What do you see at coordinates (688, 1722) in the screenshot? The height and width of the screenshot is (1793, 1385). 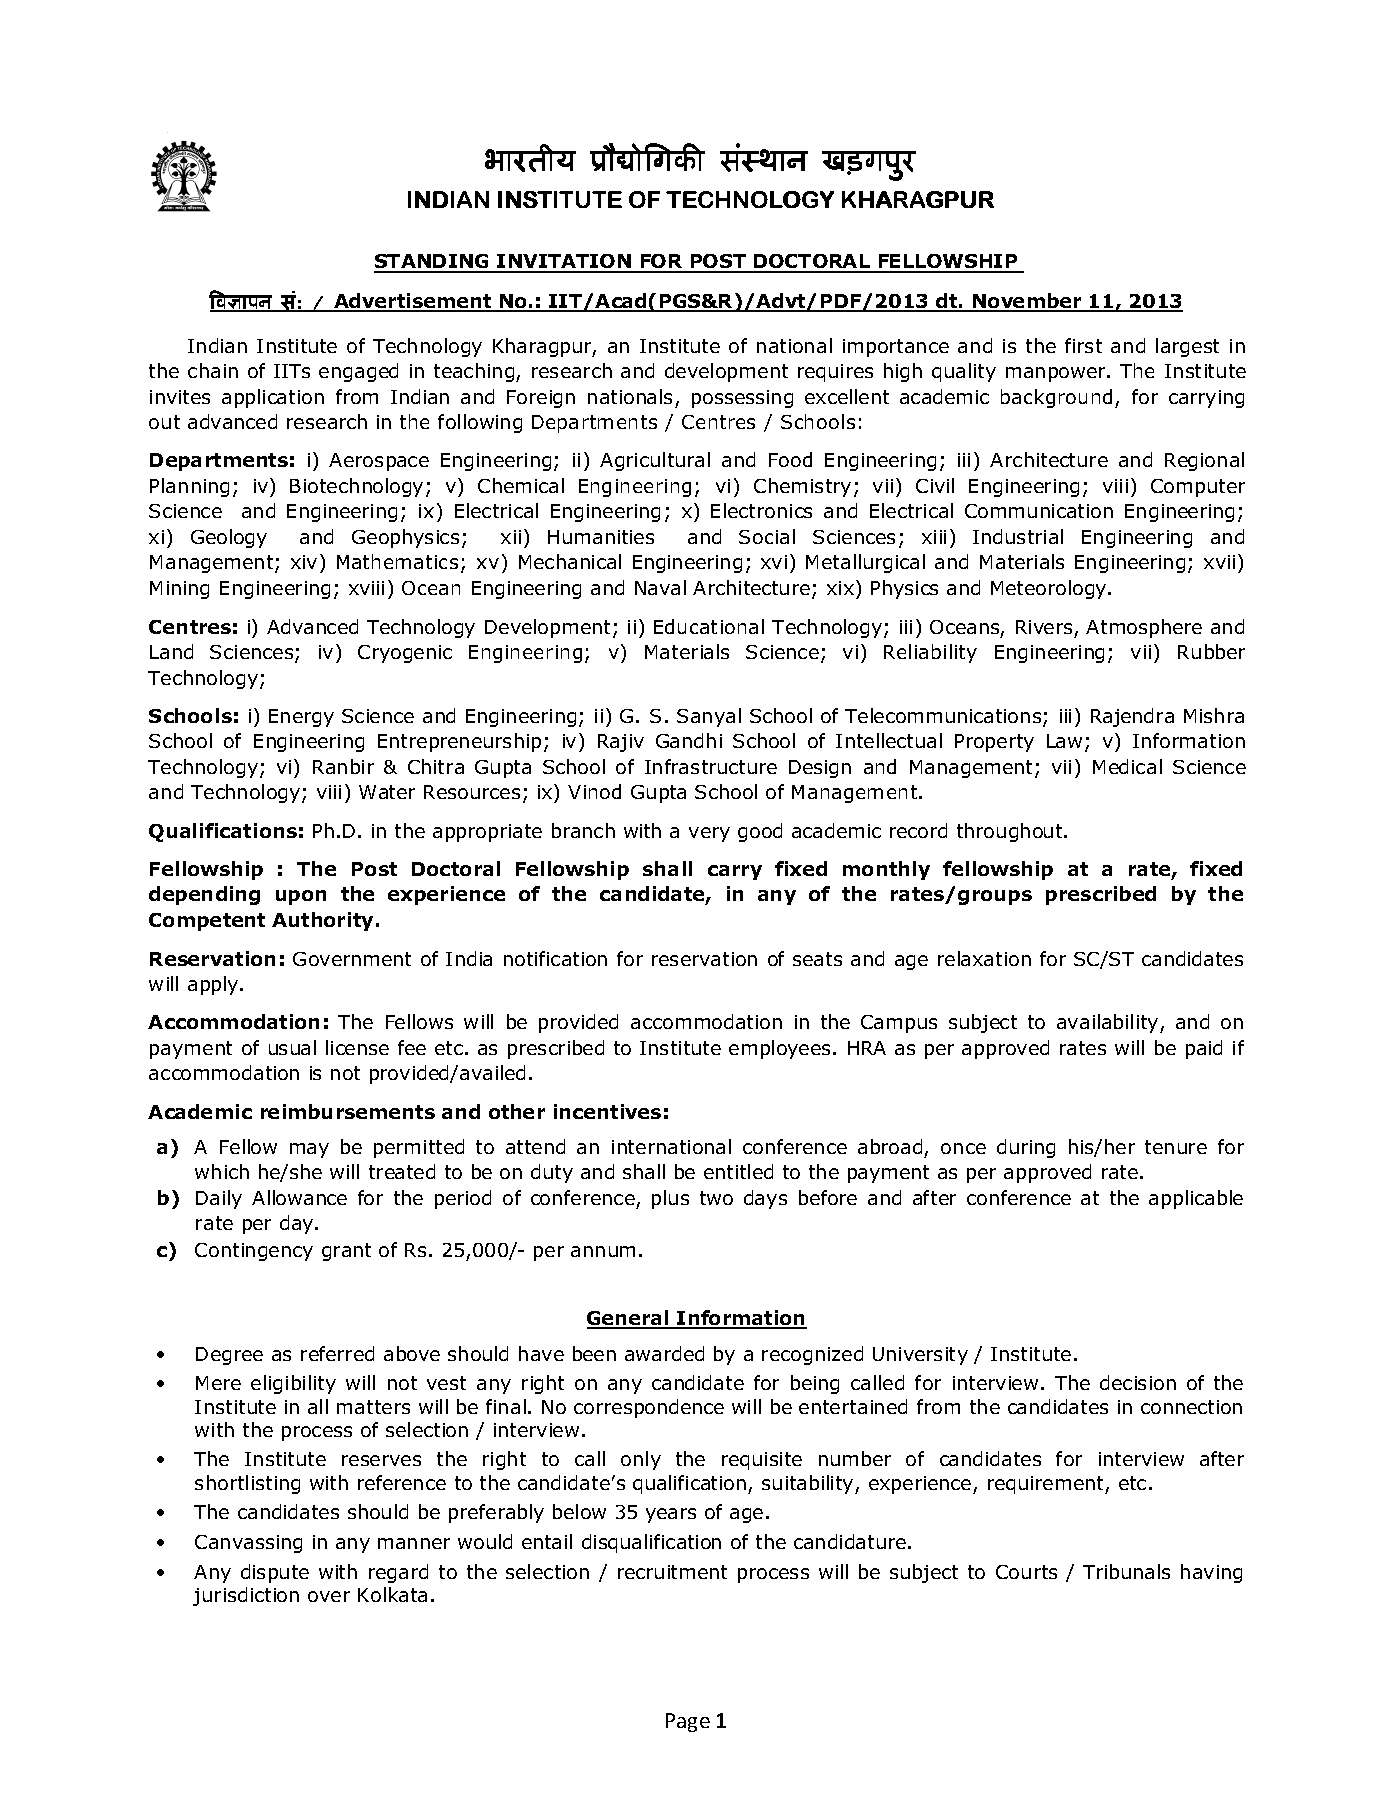 I see `Page` at bounding box center [688, 1722].
